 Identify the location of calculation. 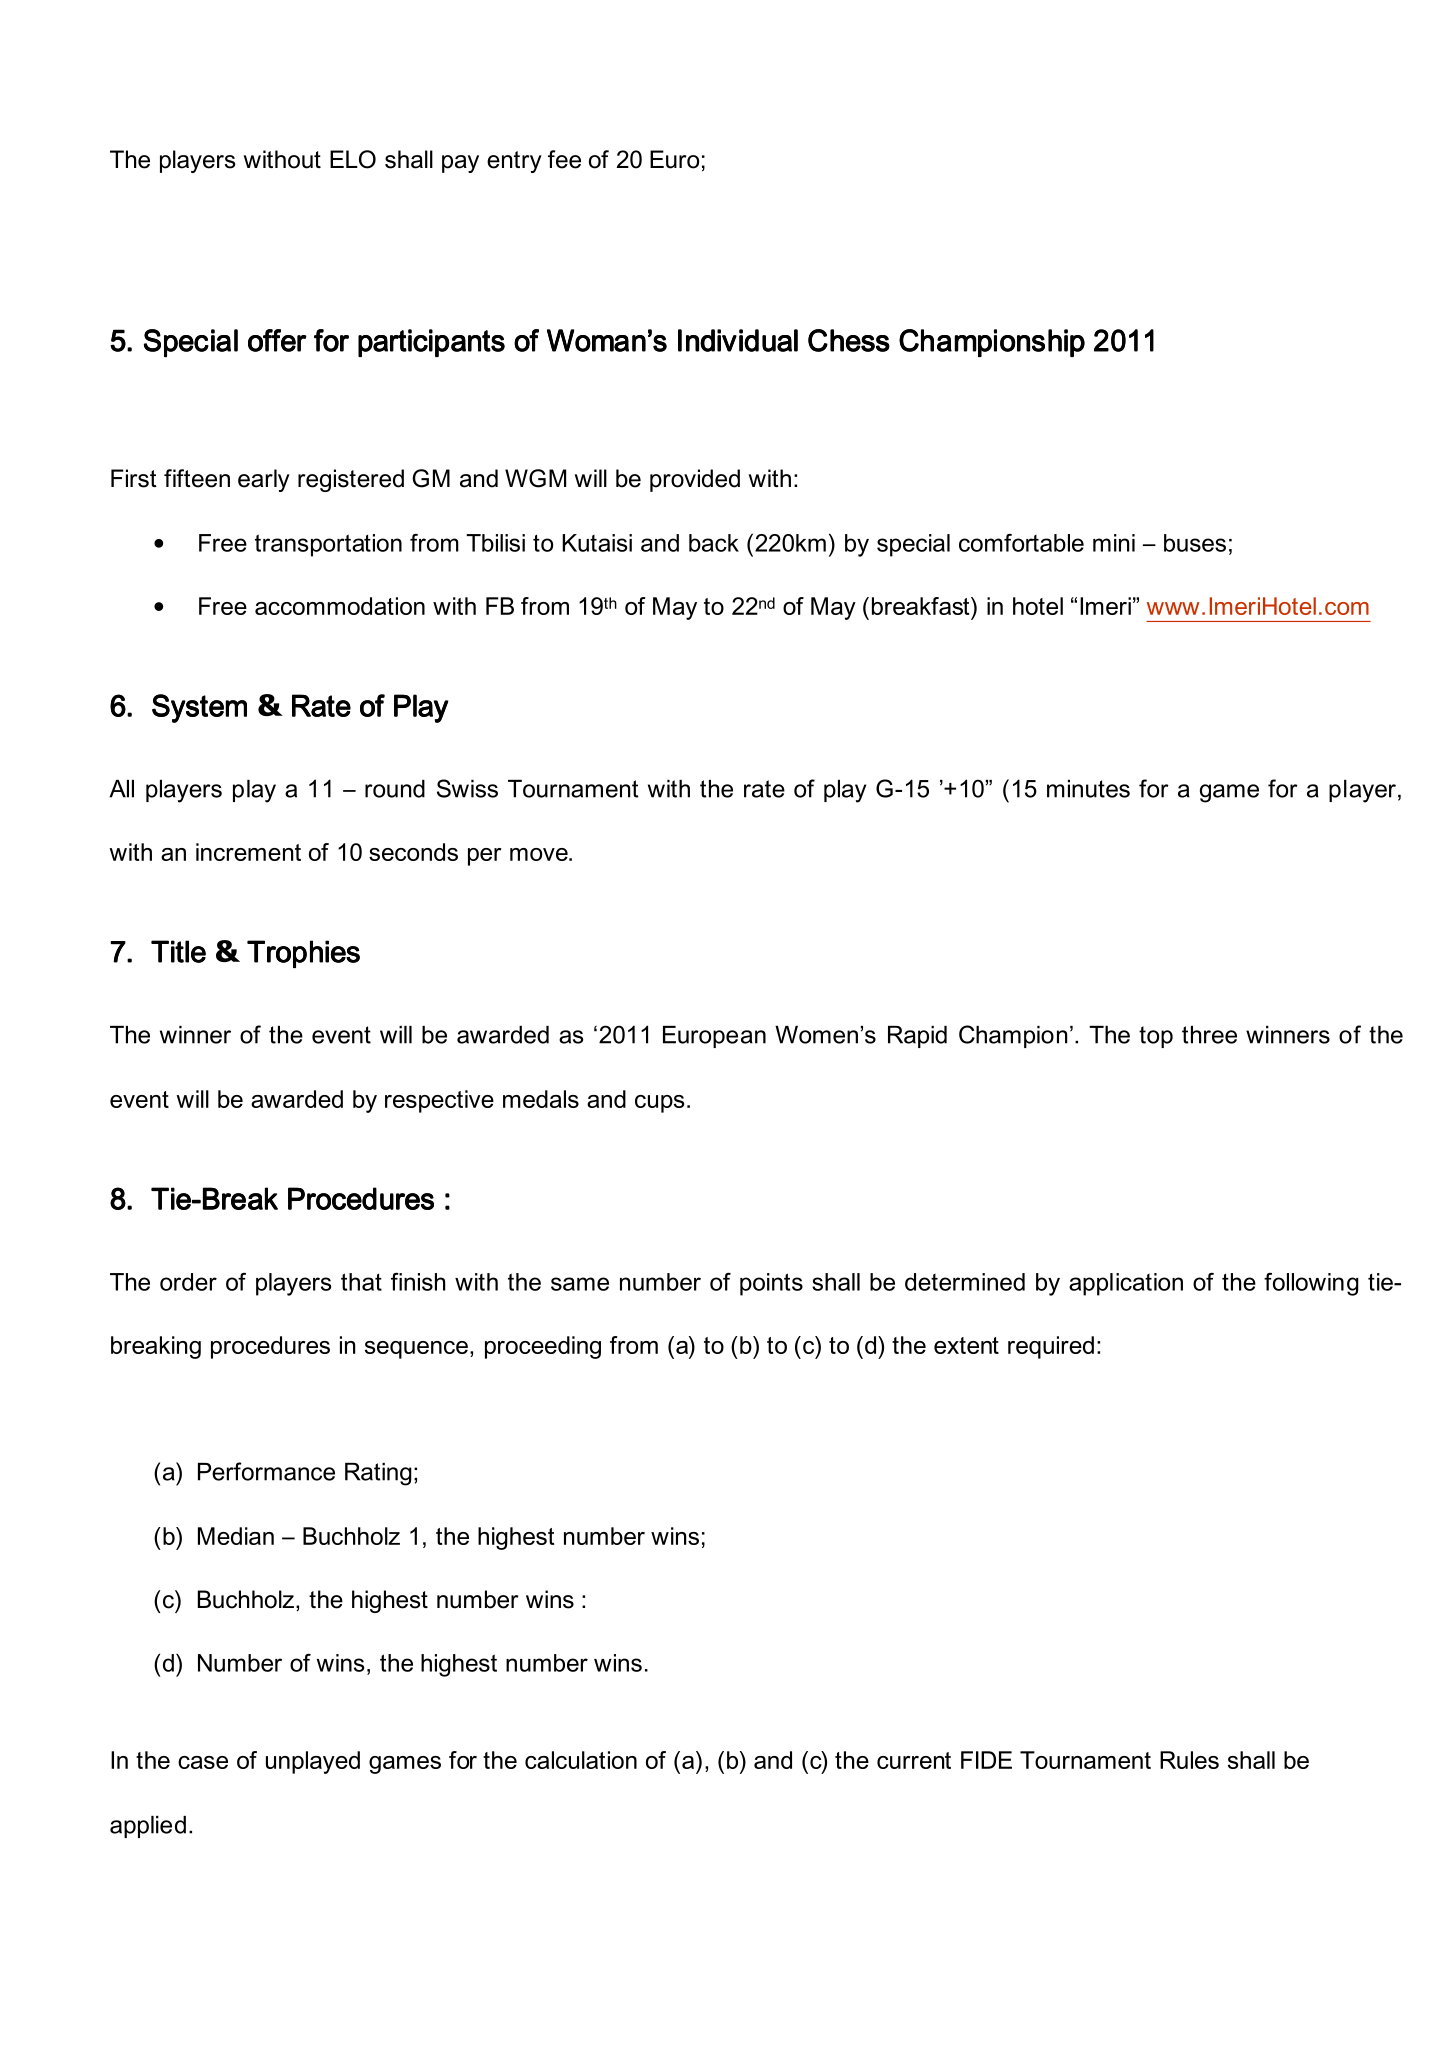
(581, 1760).
